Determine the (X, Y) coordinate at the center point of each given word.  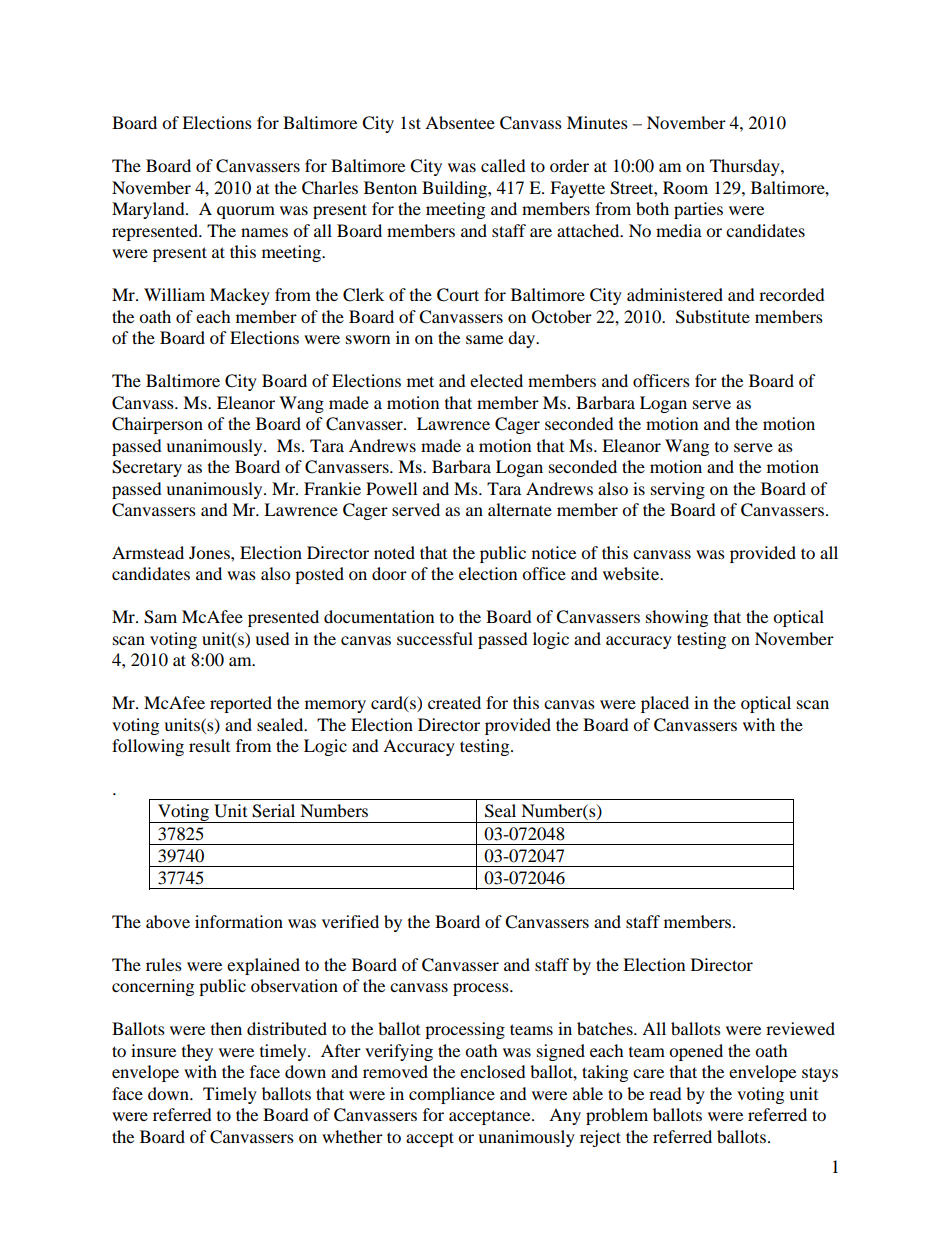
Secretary (147, 468)
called (503, 165)
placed (665, 704)
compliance (452, 1095)
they (197, 1052)
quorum (246, 212)
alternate (520, 509)
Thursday (746, 167)
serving (678, 490)
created (454, 702)
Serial (273, 811)
